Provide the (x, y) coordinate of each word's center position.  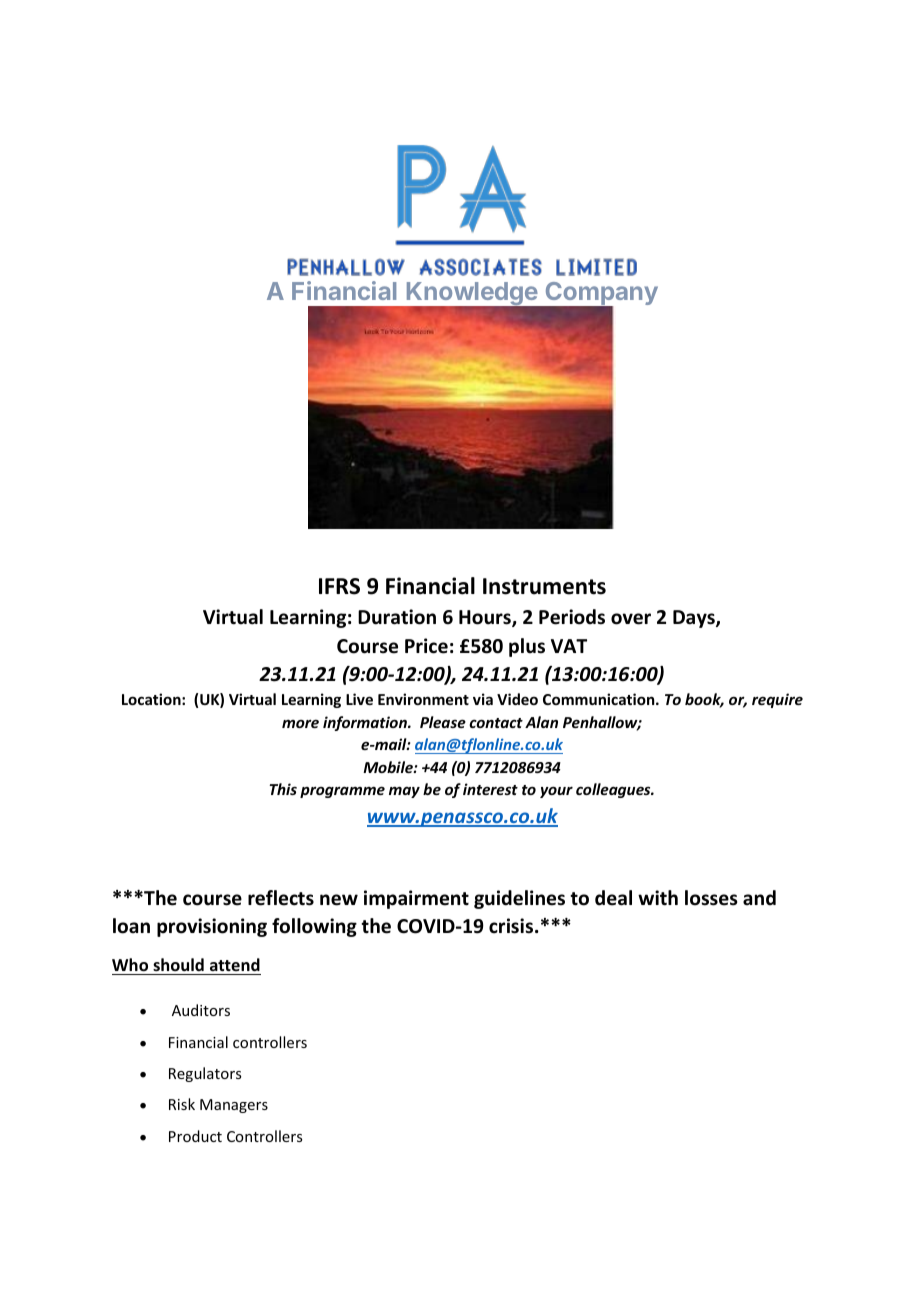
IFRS (339, 586)
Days (695, 619)
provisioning (212, 927)
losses (711, 898)
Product (195, 1136)
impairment (416, 899)
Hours (486, 618)
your (556, 792)
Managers (234, 1106)
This (283, 789)
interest (490, 789)
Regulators (205, 1074)
